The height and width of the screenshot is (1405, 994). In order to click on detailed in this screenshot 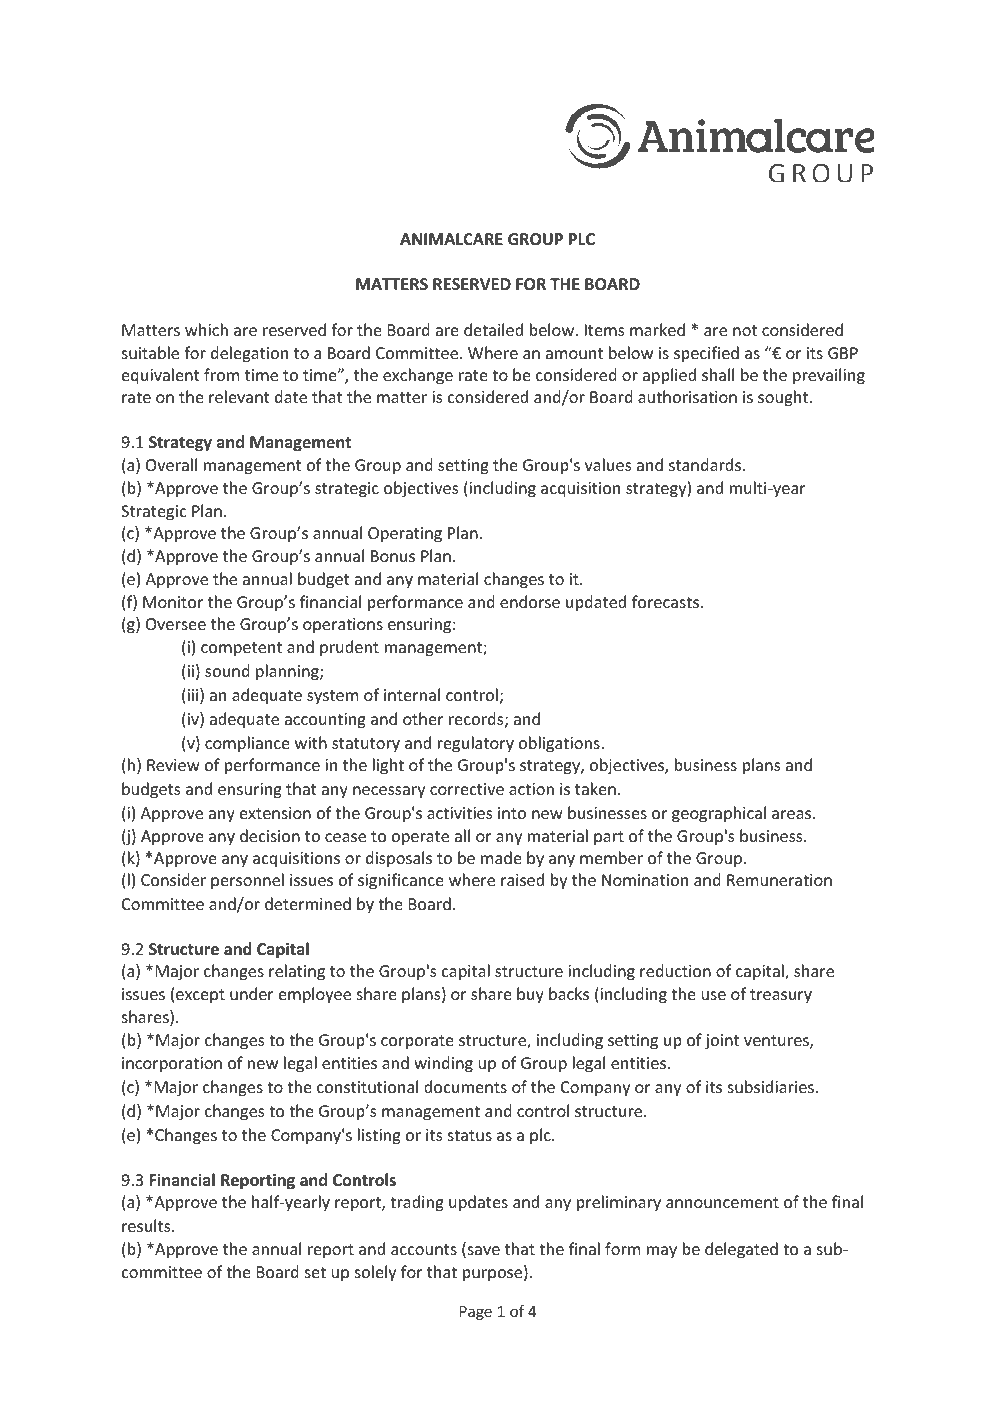, I will do `click(493, 329)`.
